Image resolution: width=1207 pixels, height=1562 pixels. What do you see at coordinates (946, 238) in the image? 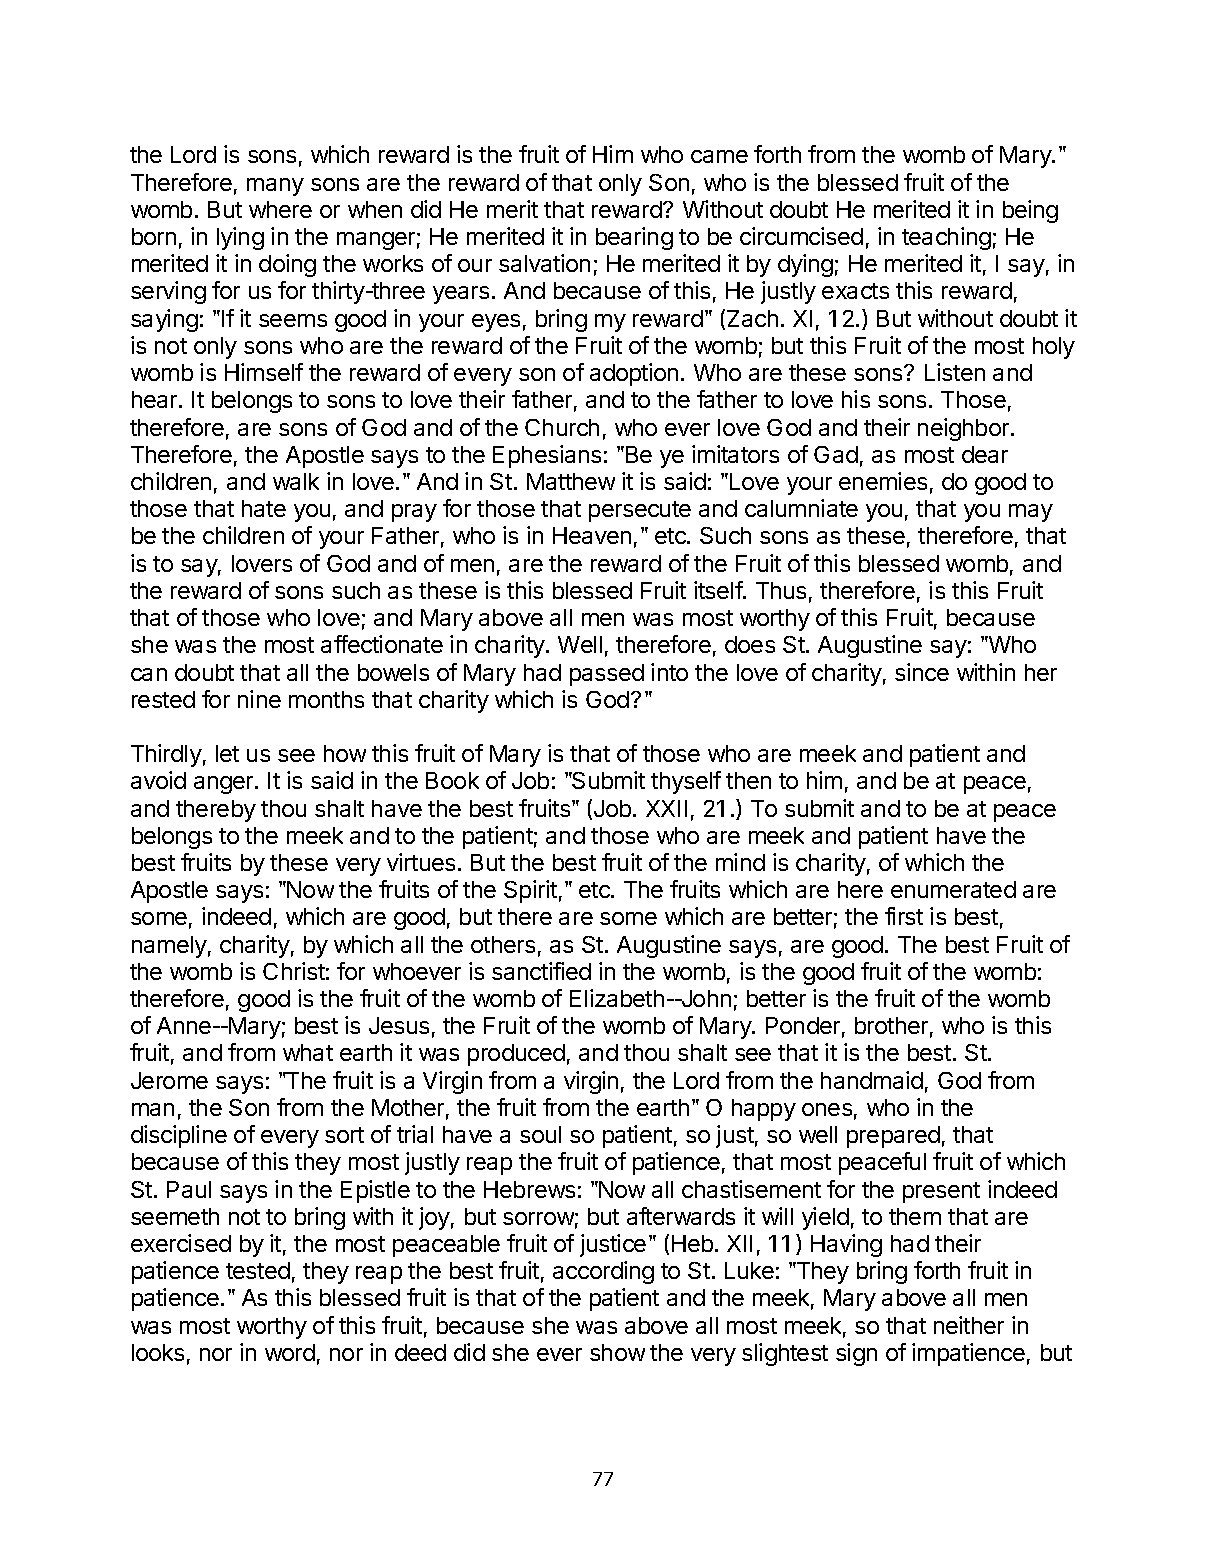
I see `teaching` at bounding box center [946, 238].
